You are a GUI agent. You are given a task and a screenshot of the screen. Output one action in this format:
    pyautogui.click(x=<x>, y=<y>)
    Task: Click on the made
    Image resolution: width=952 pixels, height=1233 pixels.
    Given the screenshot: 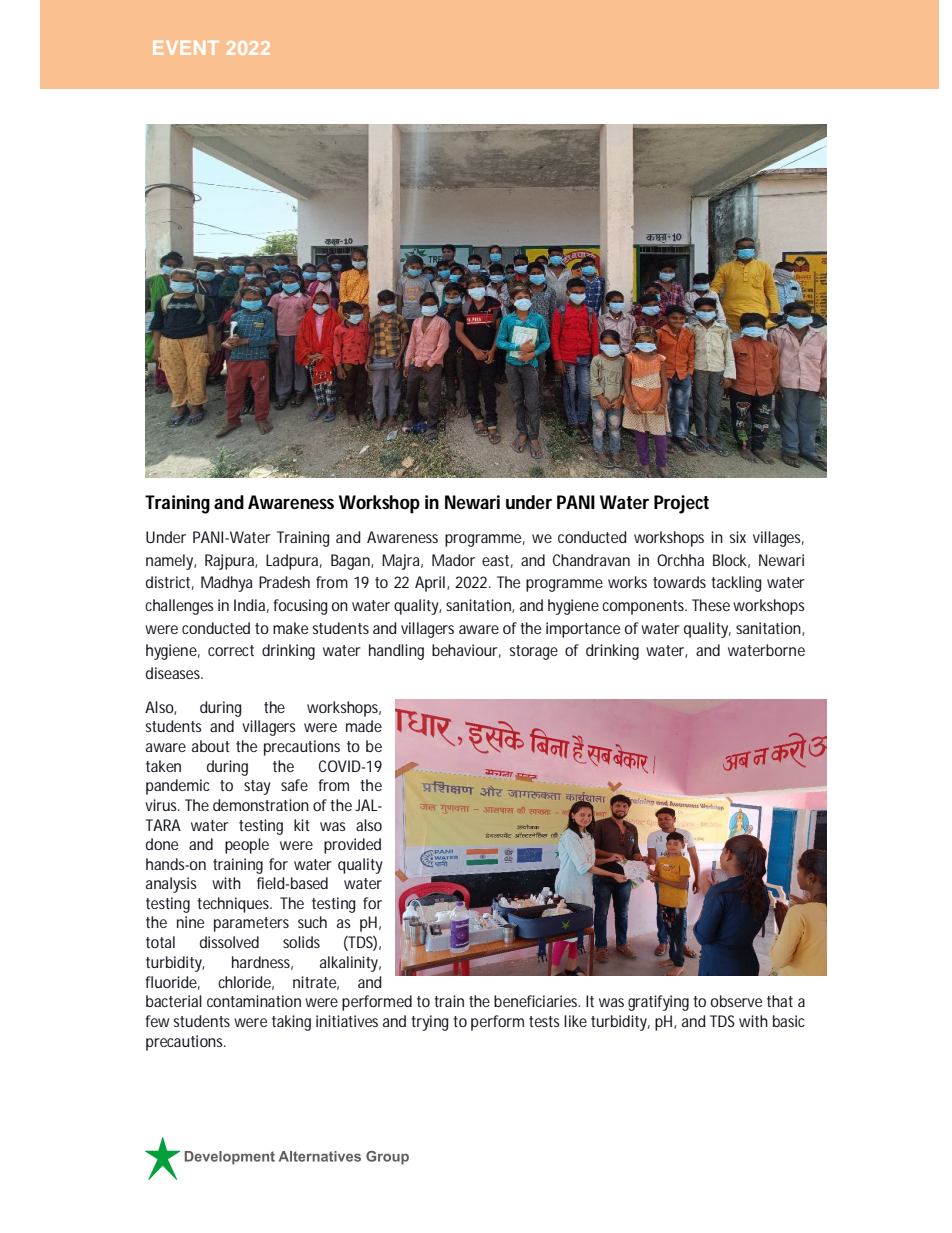 What is the action you would take?
    pyautogui.click(x=364, y=726)
